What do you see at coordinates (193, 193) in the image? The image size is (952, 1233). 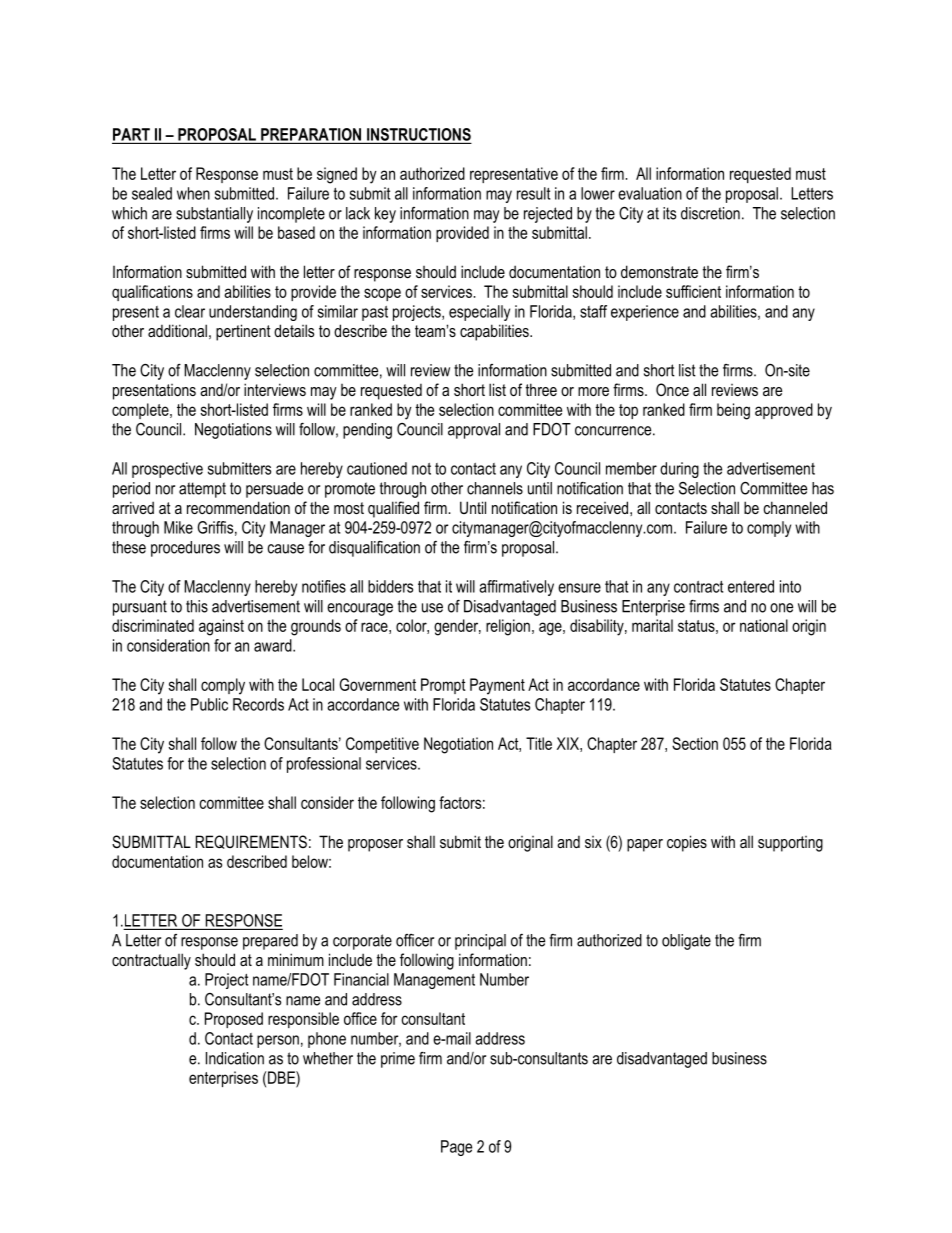 I see `when` at bounding box center [193, 193].
